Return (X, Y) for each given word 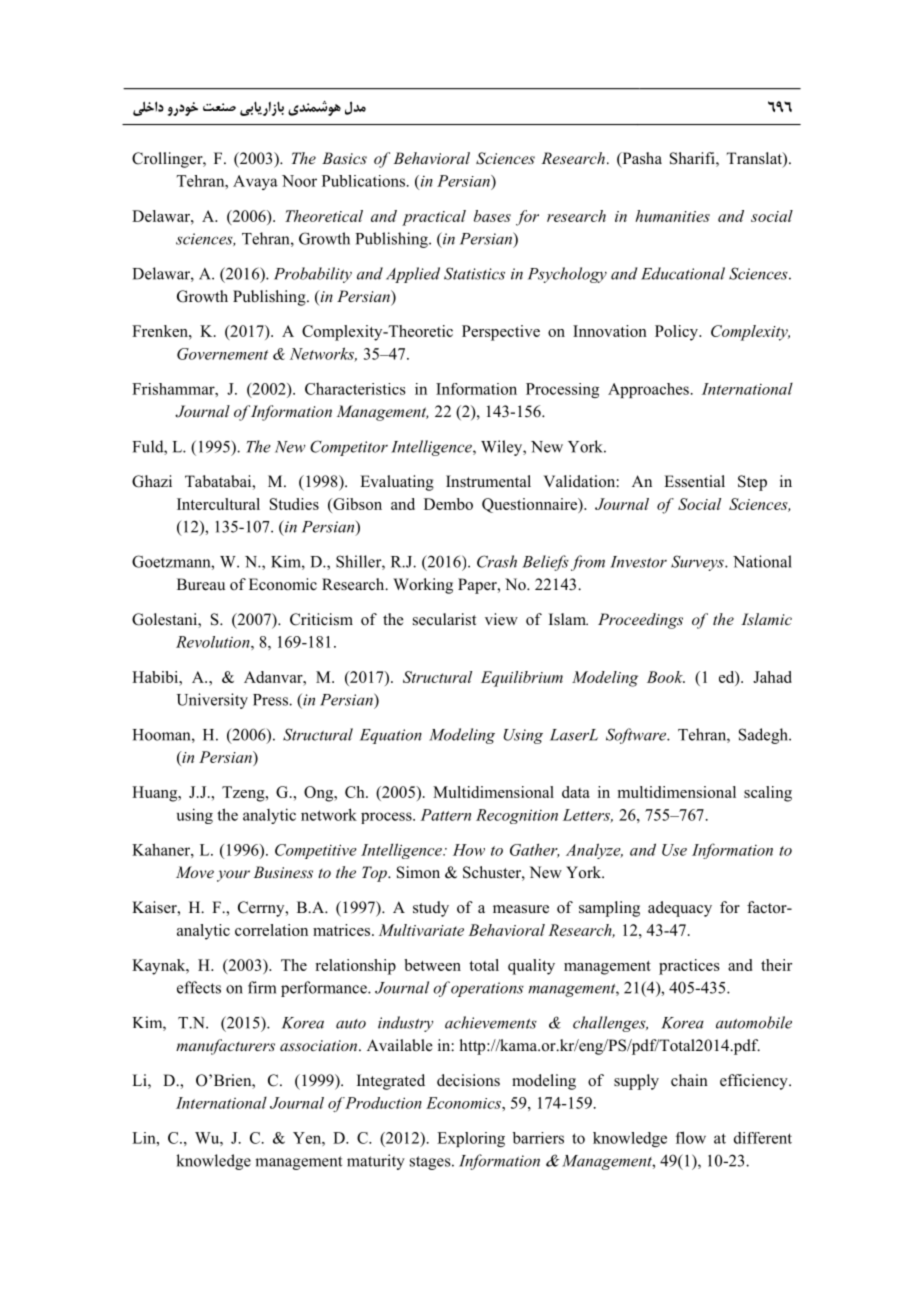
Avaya (255, 182)
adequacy (680, 909)
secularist (444, 619)
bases (492, 216)
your (233, 876)
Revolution (214, 642)
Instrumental (488, 481)
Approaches (648, 390)
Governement (222, 354)
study (431, 909)
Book (666, 677)
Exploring (471, 1139)
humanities (672, 216)
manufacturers (225, 1047)
